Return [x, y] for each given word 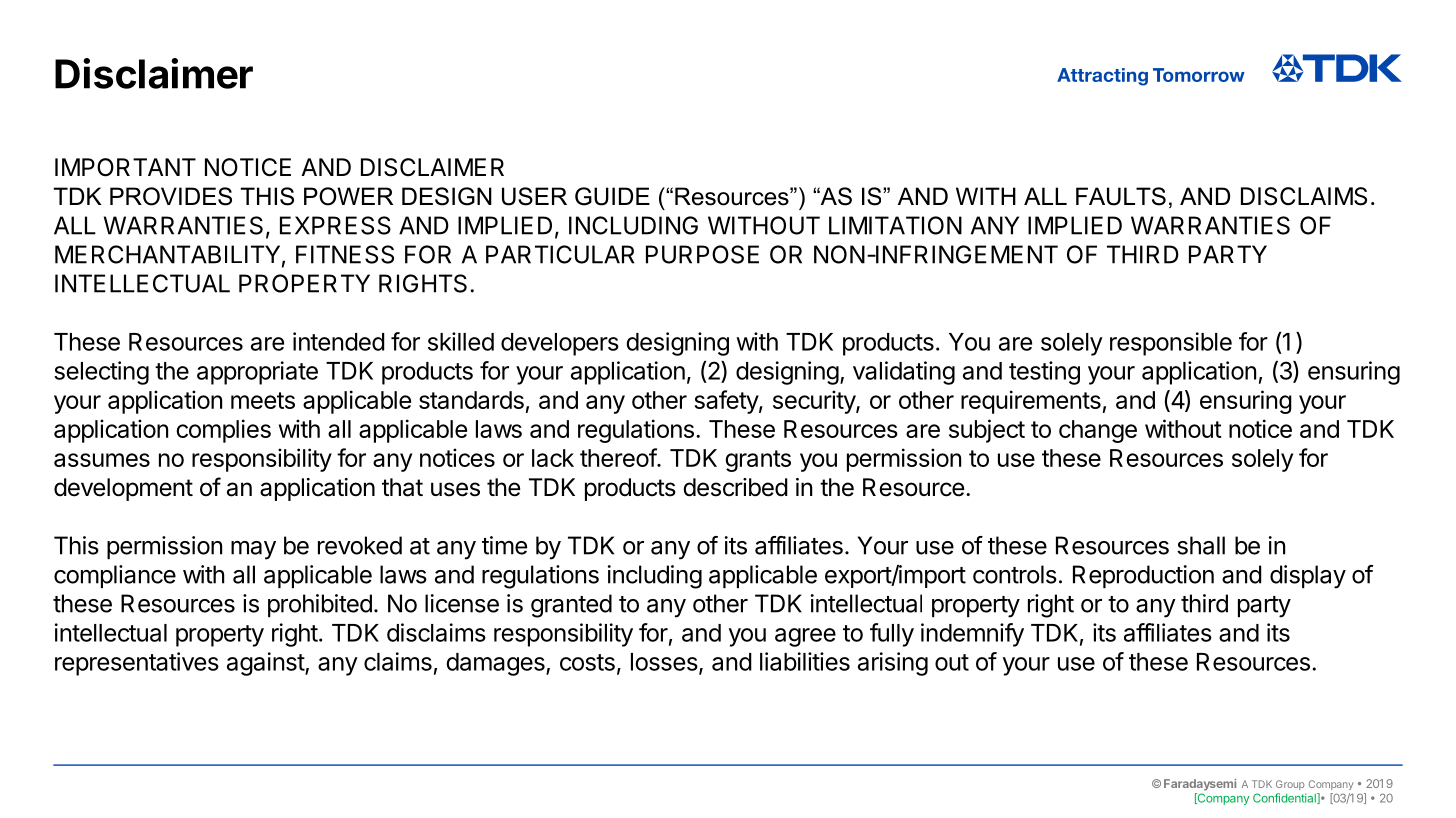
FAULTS [1121, 196]
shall [1201, 545]
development [123, 489]
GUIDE [612, 196]
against [266, 664]
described [735, 487]
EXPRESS [335, 225]
